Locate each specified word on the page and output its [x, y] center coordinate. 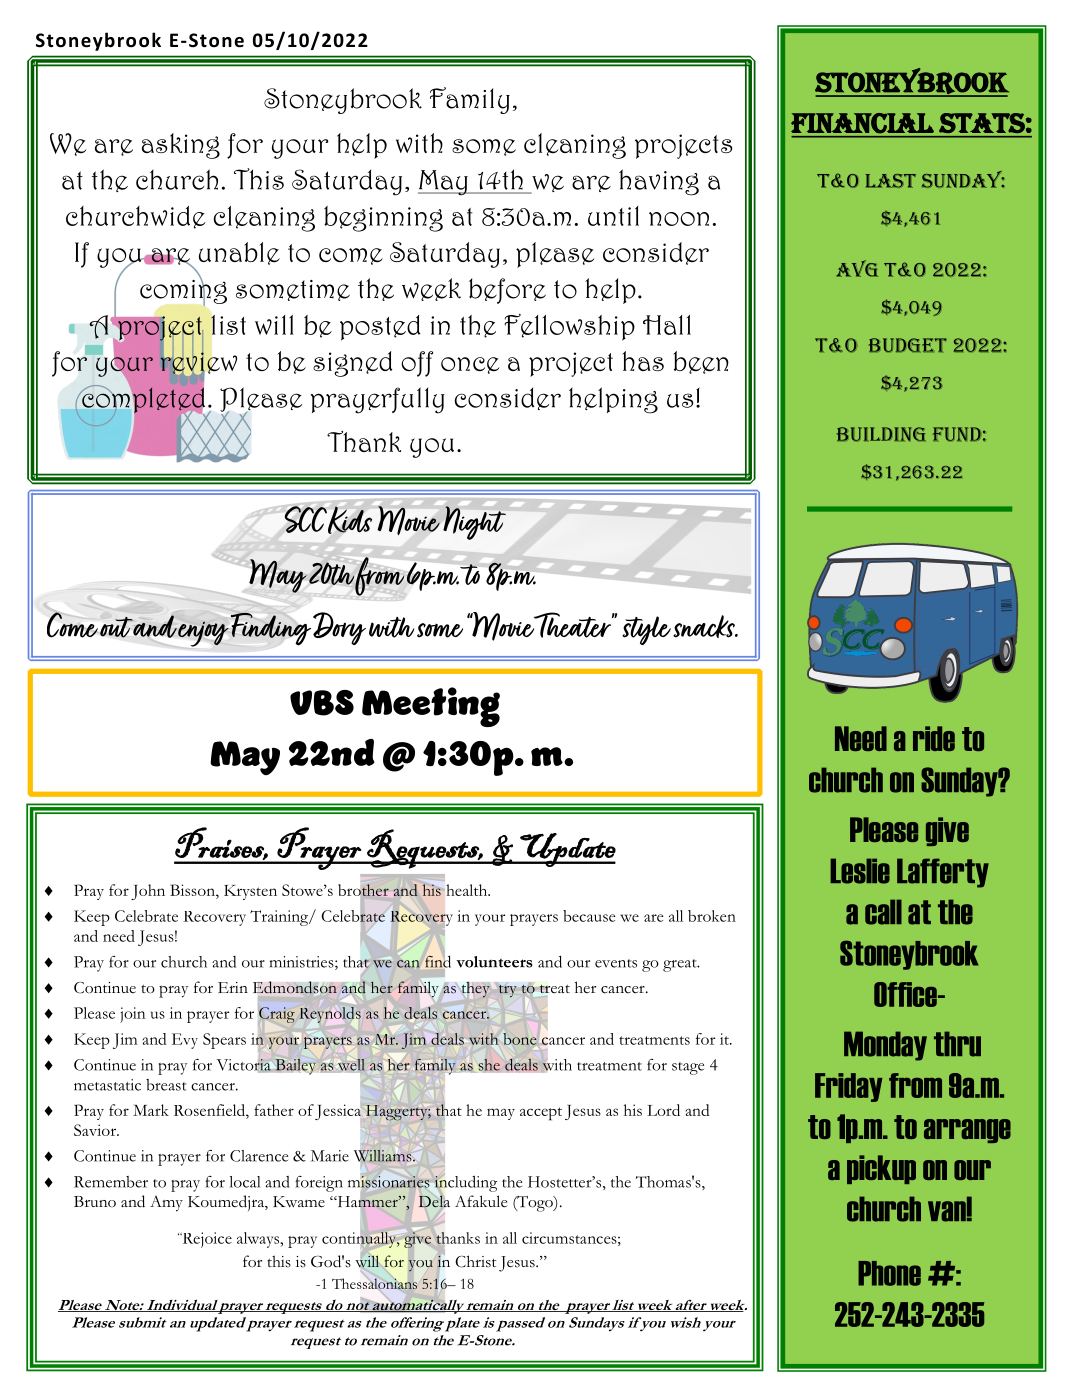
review [198, 363]
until [613, 216]
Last [891, 181]
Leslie [860, 871]
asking [181, 146]
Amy [166, 1204]
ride [934, 738]
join [132, 1015]
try [507, 991]
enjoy [203, 634]
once [470, 365]
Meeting [431, 707]
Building [881, 434]
